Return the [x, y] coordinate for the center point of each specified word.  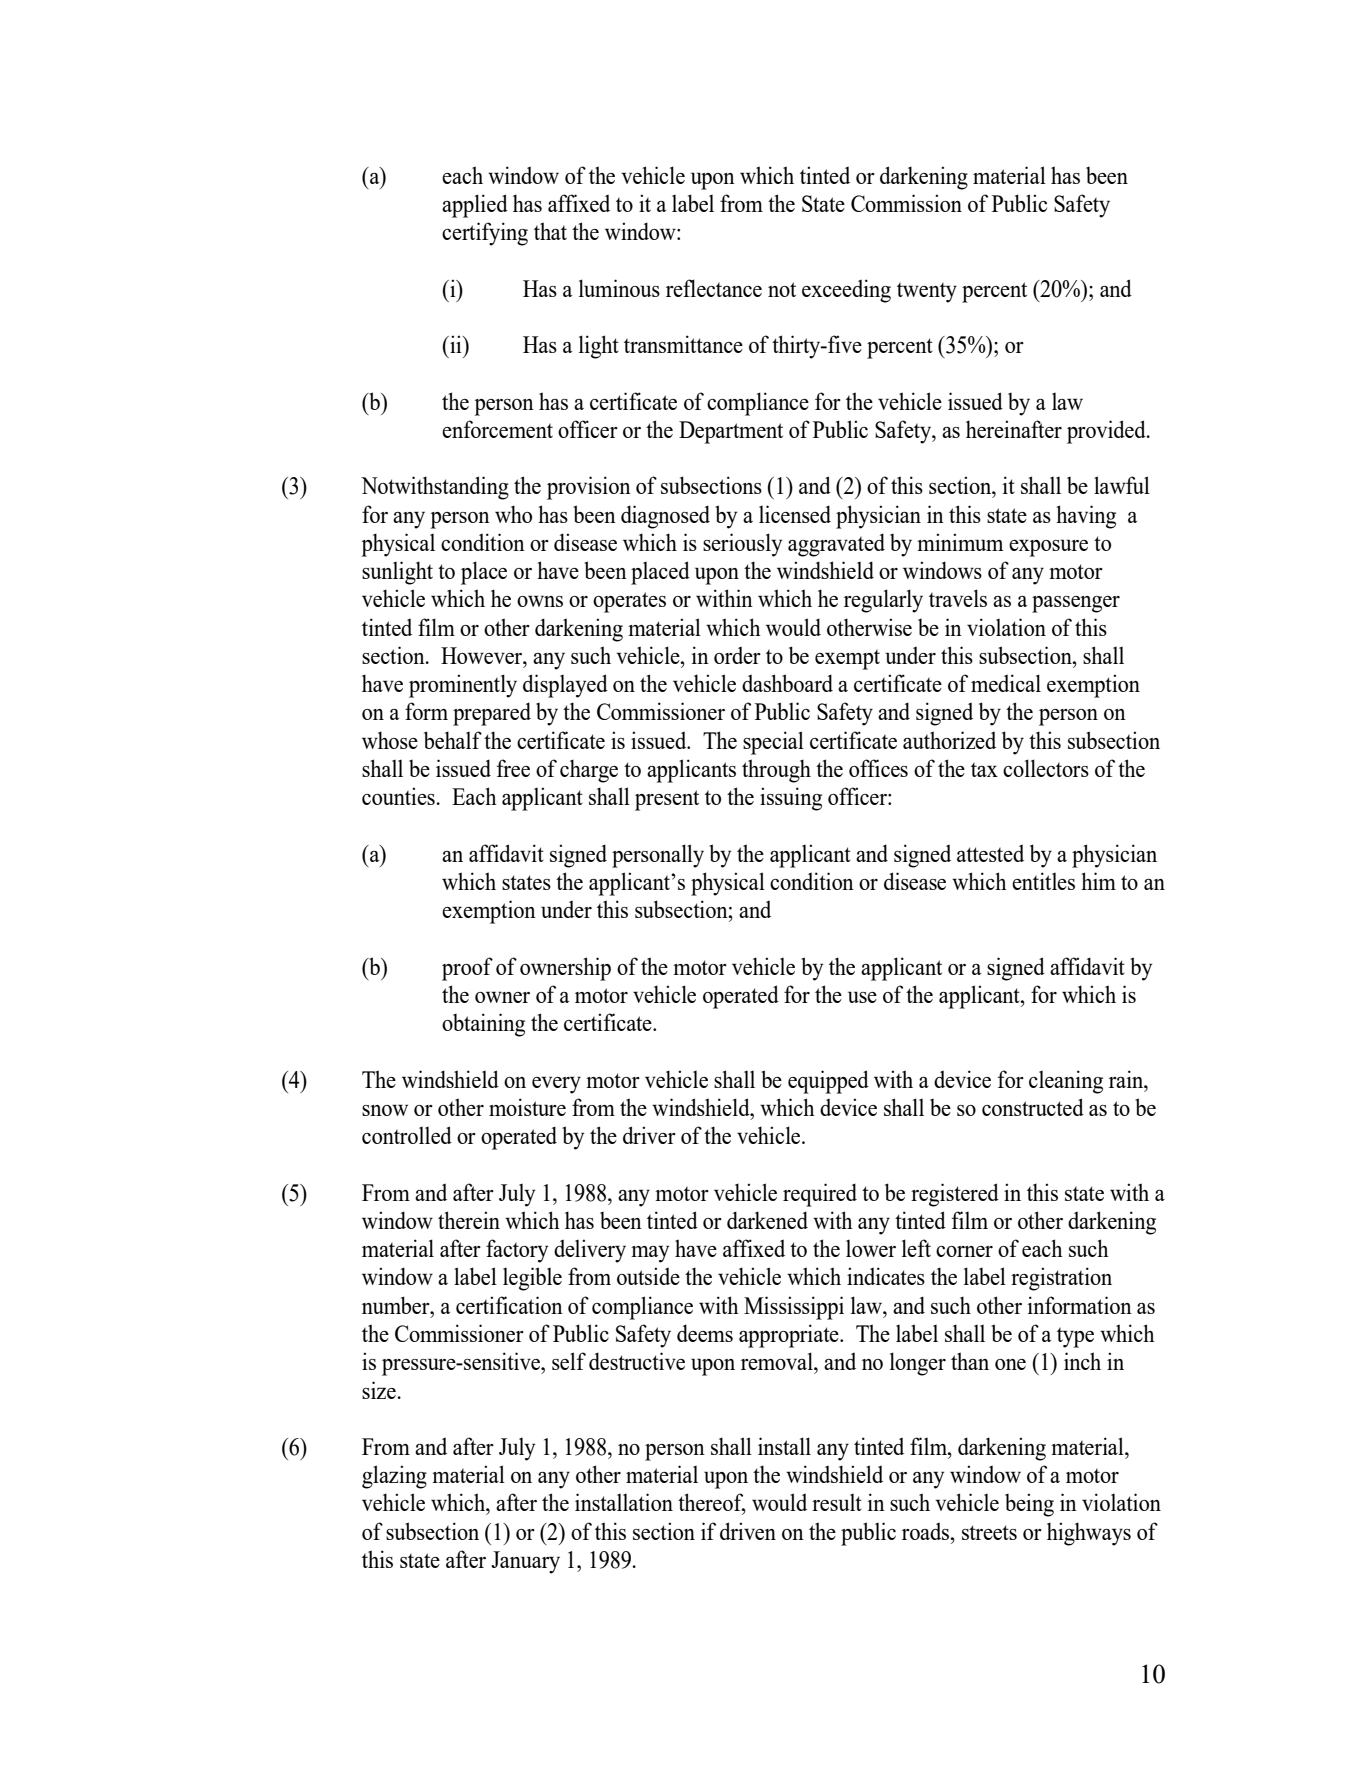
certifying [485, 234]
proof [467, 969]
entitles [1043, 881]
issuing [791, 799]
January [525, 1562]
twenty [927, 293]
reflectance [714, 288]
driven [748, 1531]
